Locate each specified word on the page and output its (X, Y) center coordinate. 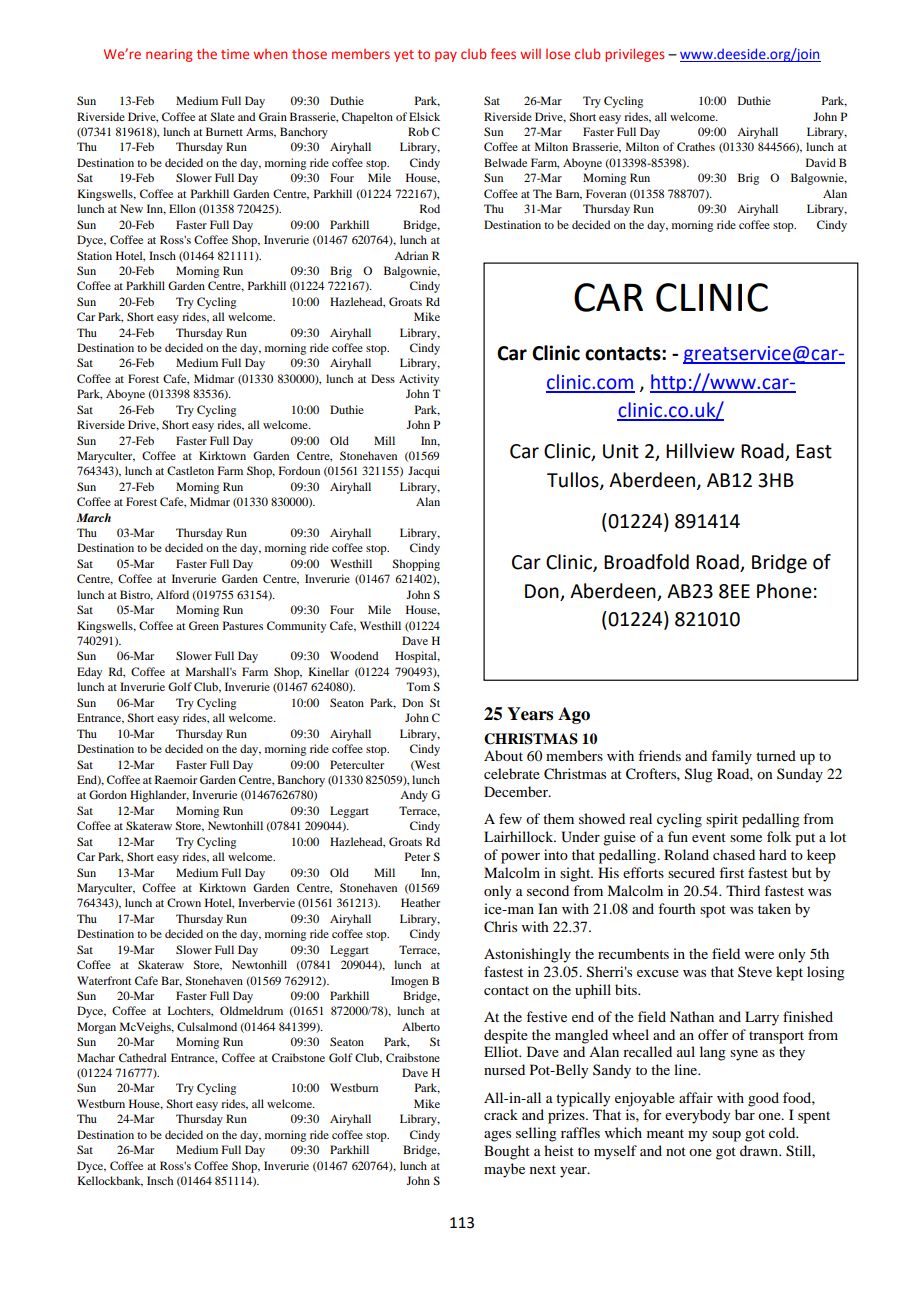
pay (446, 56)
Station (94, 255)
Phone (784, 591)
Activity (419, 380)
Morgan (96, 1028)
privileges (634, 55)
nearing (169, 55)
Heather (420, 902)
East (814, 451)
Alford (172, 594)
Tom (418, 686)
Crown (184, 902)
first (731, 872)
